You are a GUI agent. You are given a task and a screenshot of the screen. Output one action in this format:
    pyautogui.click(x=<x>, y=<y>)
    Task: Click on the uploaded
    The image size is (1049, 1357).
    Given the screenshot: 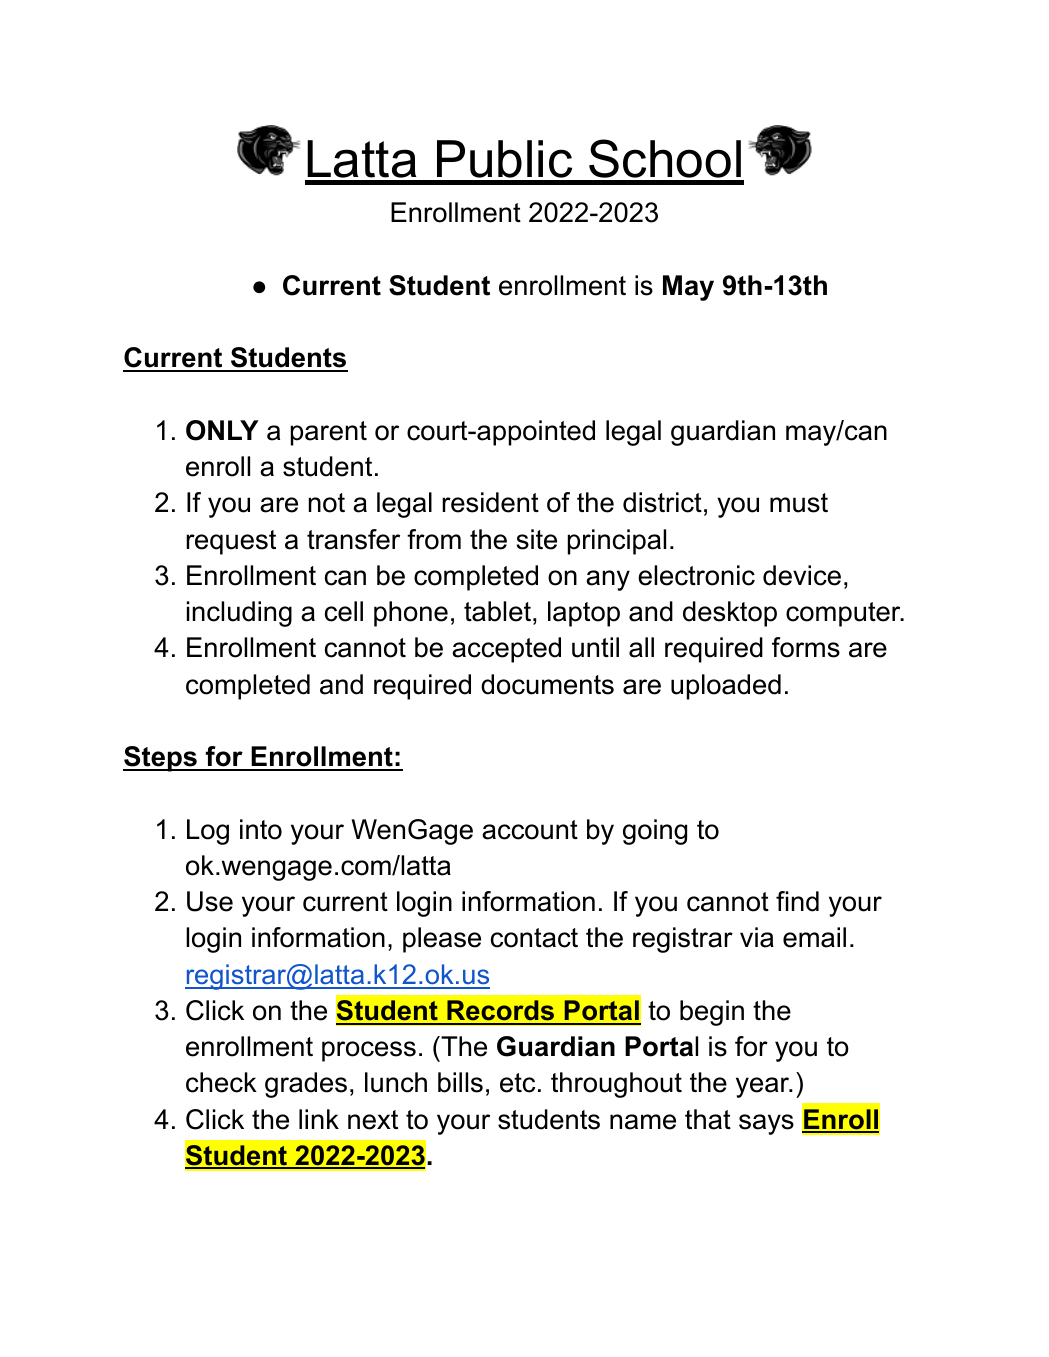 What is the action you would take?
    pyautogui.click(x=726, y=687)
